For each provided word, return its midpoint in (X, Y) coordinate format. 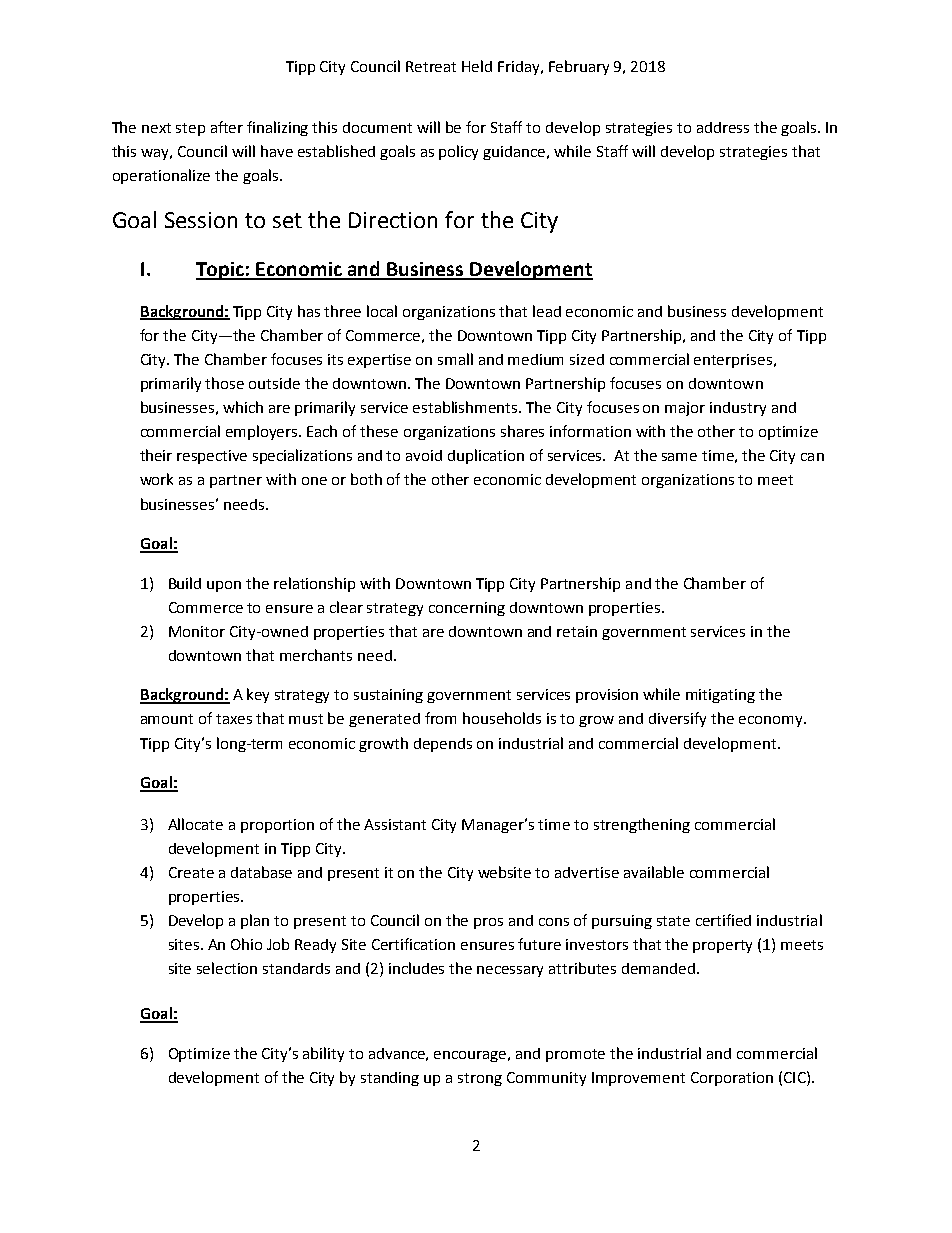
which (243, 407)
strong (480, 1079)
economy (772, 721)
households (502, 718)
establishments (466, 407)
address (723, 127)
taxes (234, 719)
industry (738, 409)
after (227, 127)
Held (477, 66)
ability (323, 1054)
